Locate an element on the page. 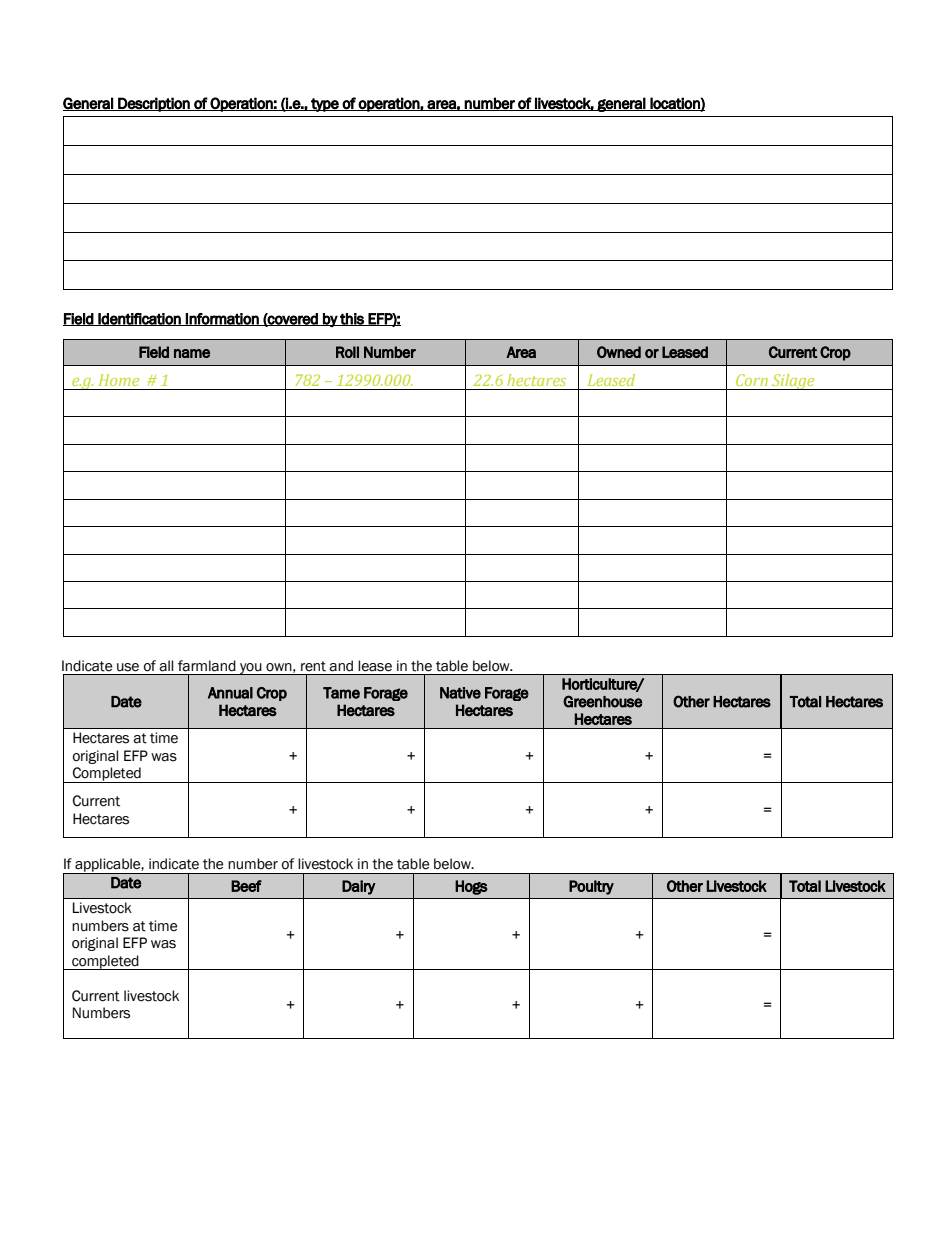  Description is located at coordinates (154, 104).
